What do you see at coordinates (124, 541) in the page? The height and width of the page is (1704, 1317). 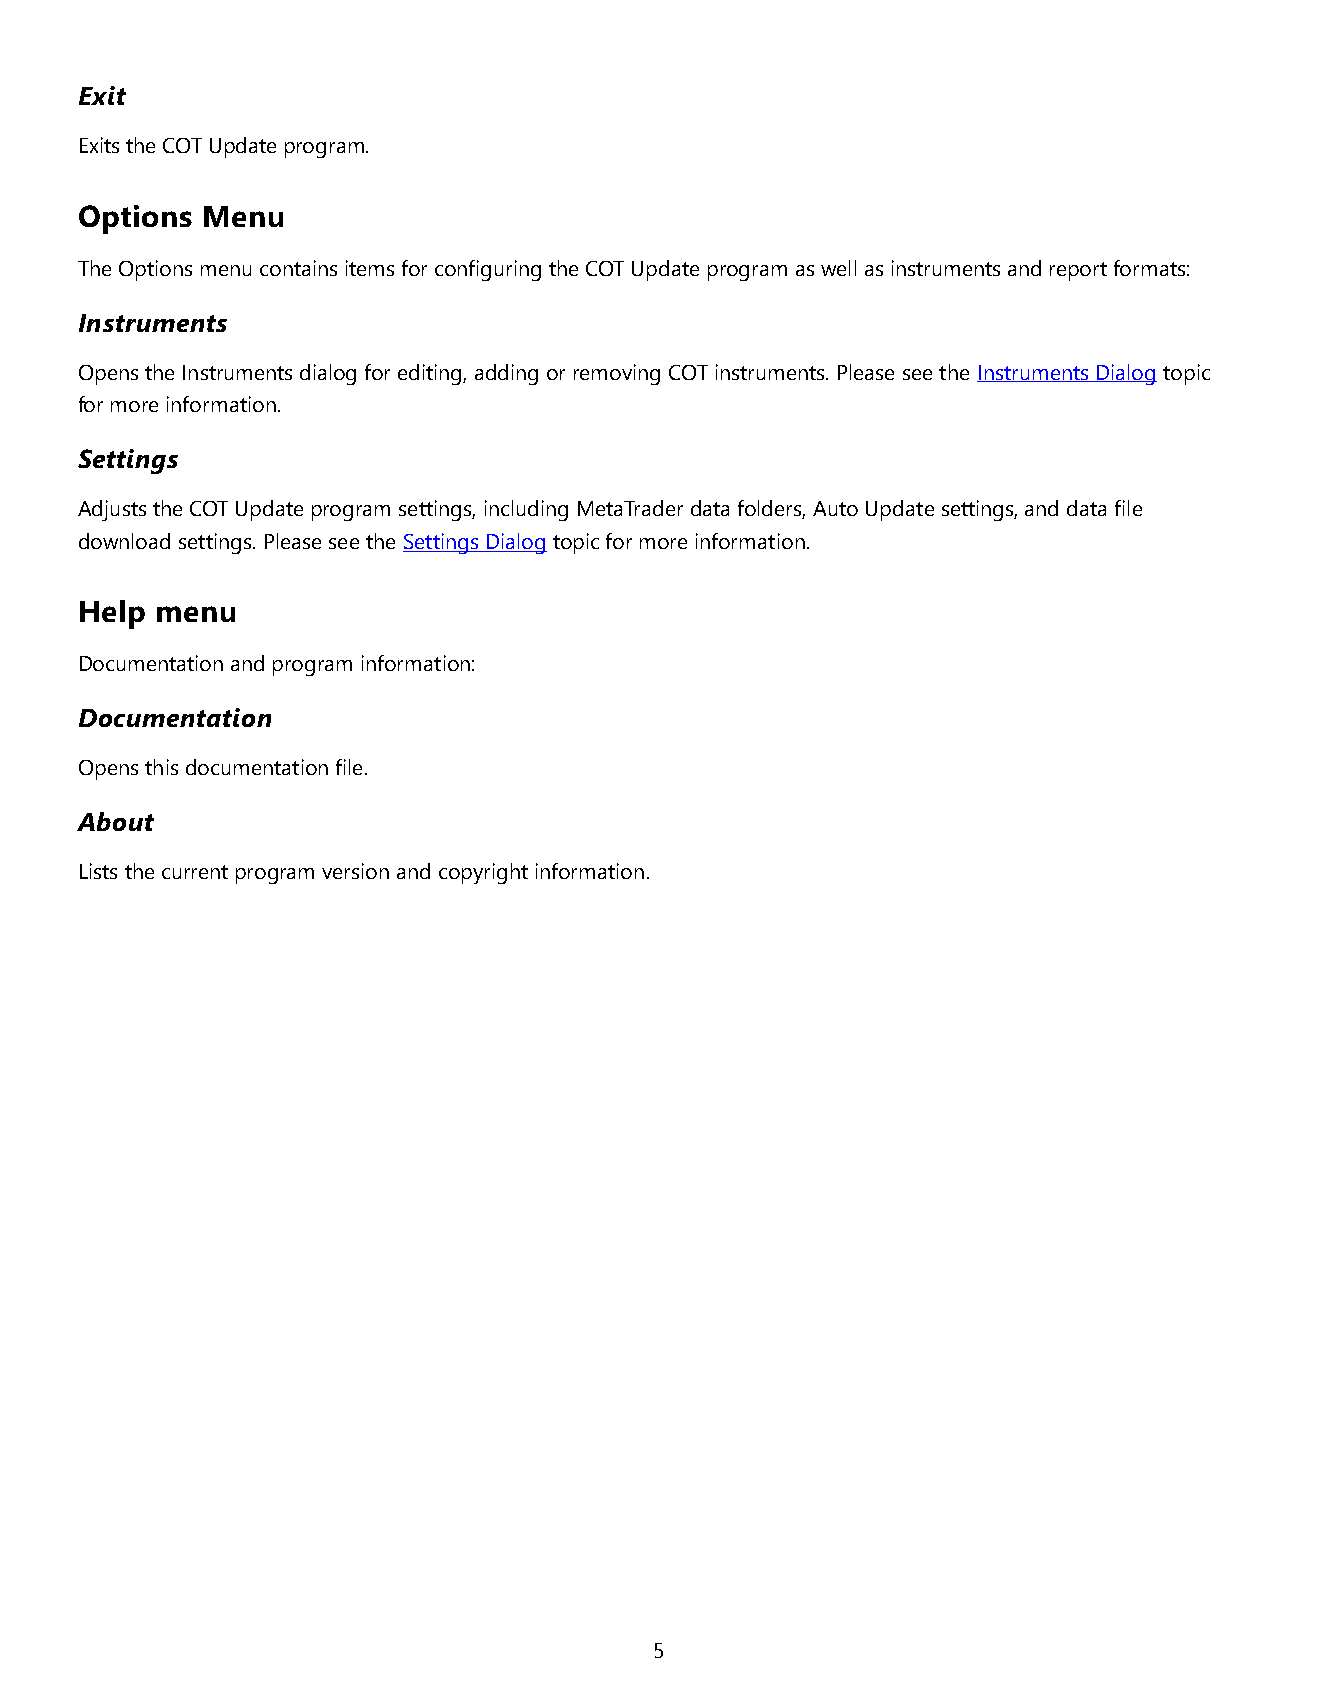 I see `download` at bounding box center [124, 541].
